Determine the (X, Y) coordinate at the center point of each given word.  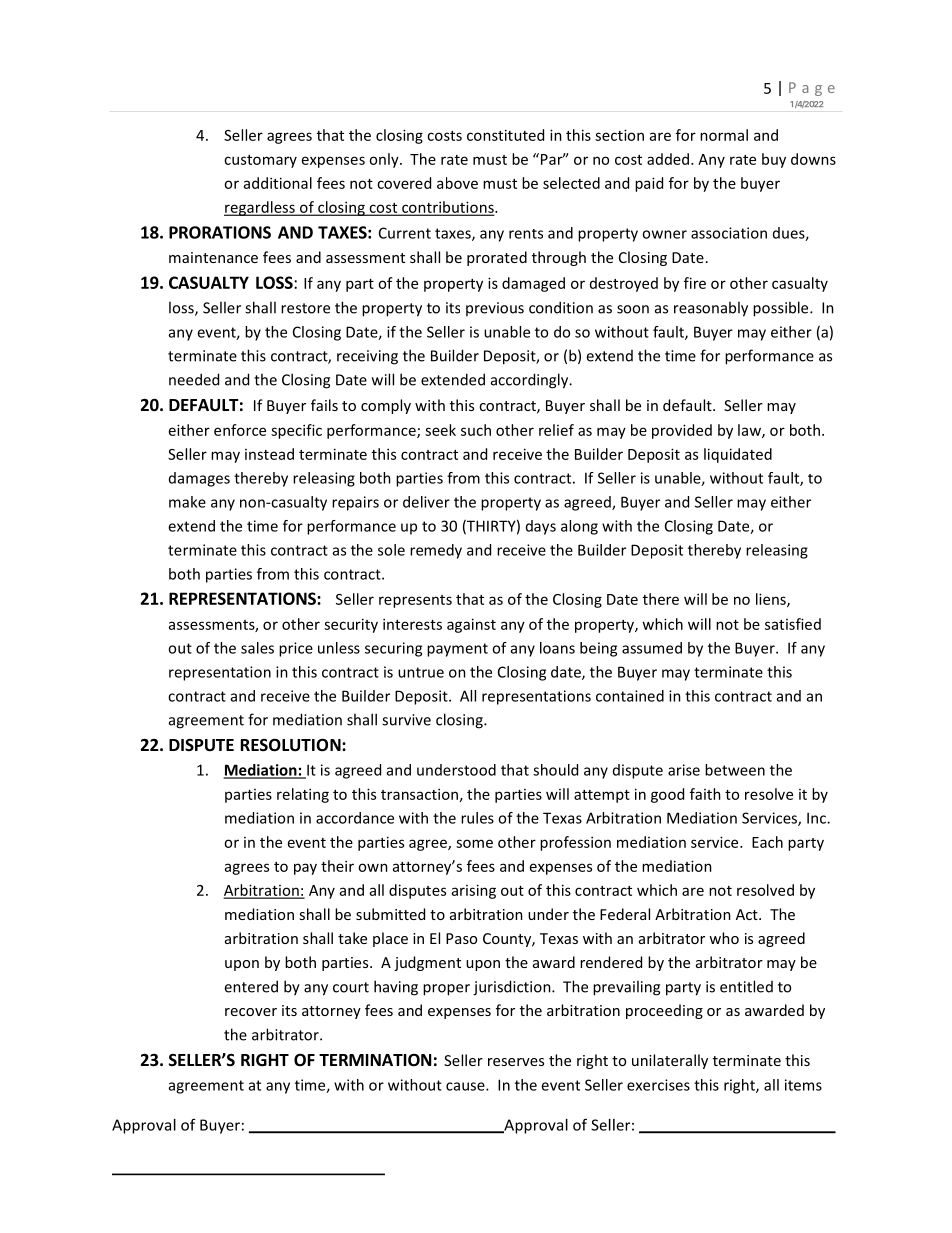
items (803, 1085)
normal (724, 135)
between (735, 770)
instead (269, 454)
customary (260, 161)
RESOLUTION (292, 745)
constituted (505, 135)
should (555, 770)
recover (251, 1012)
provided (682, 431)
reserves (516, 1062)
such (476, 430)
